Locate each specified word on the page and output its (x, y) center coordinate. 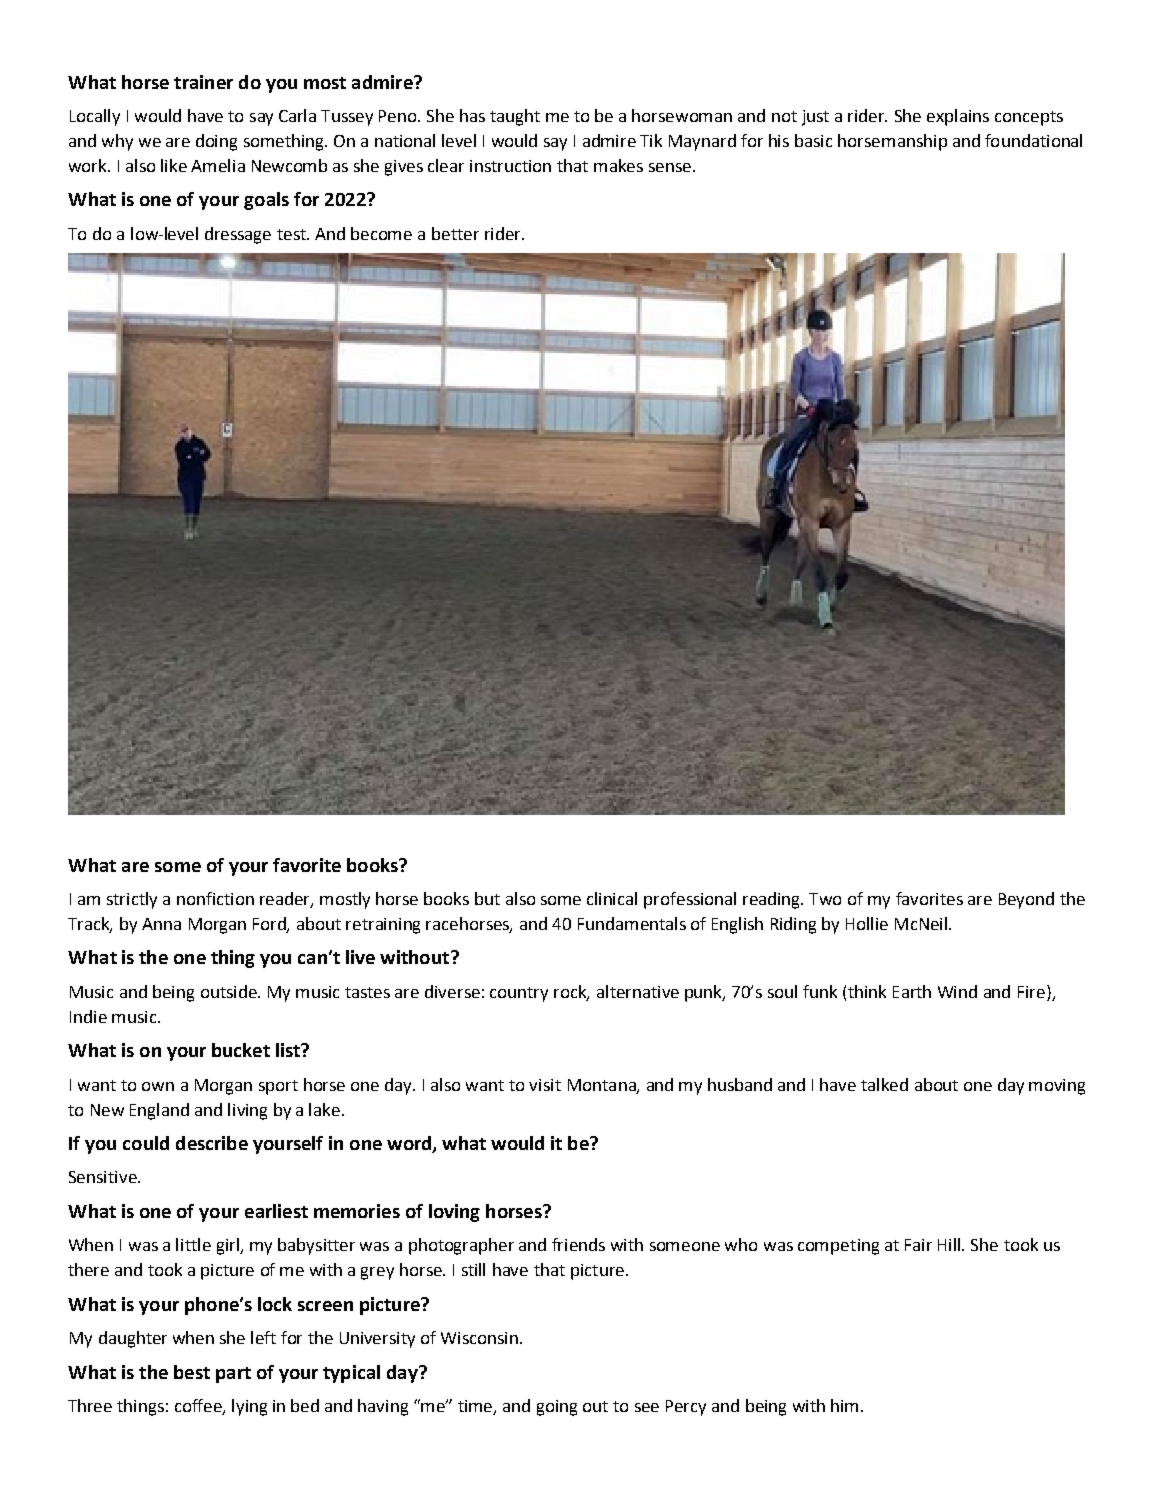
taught (515, 117)
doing (216, 142)
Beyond (1026, 900)
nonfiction (215, 898)
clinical (612, 898)
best (192, 1372)
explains (958, 117)
